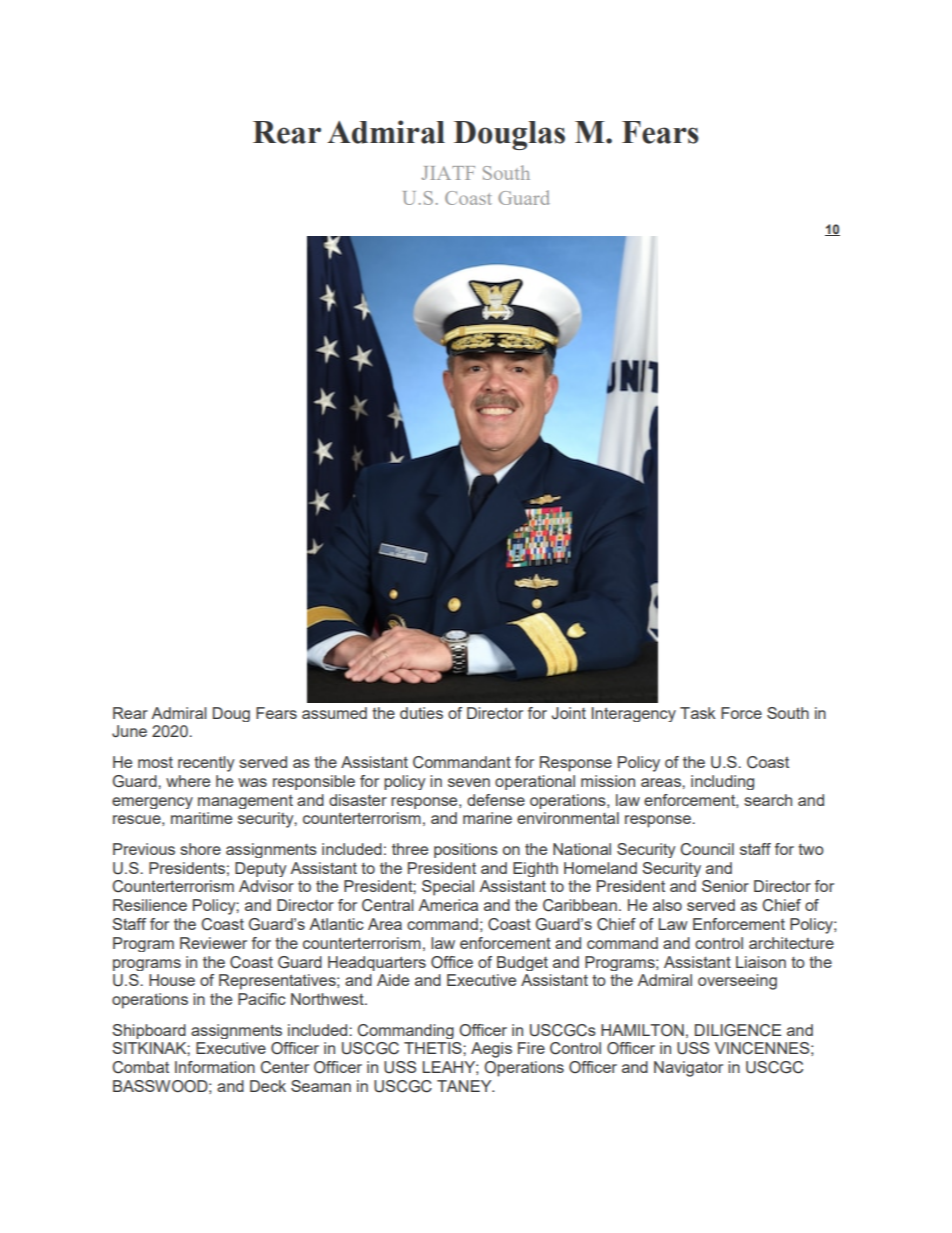  Describe the element at coordinates (393, 980) in the screenshot. I see `Aide` at that location.
